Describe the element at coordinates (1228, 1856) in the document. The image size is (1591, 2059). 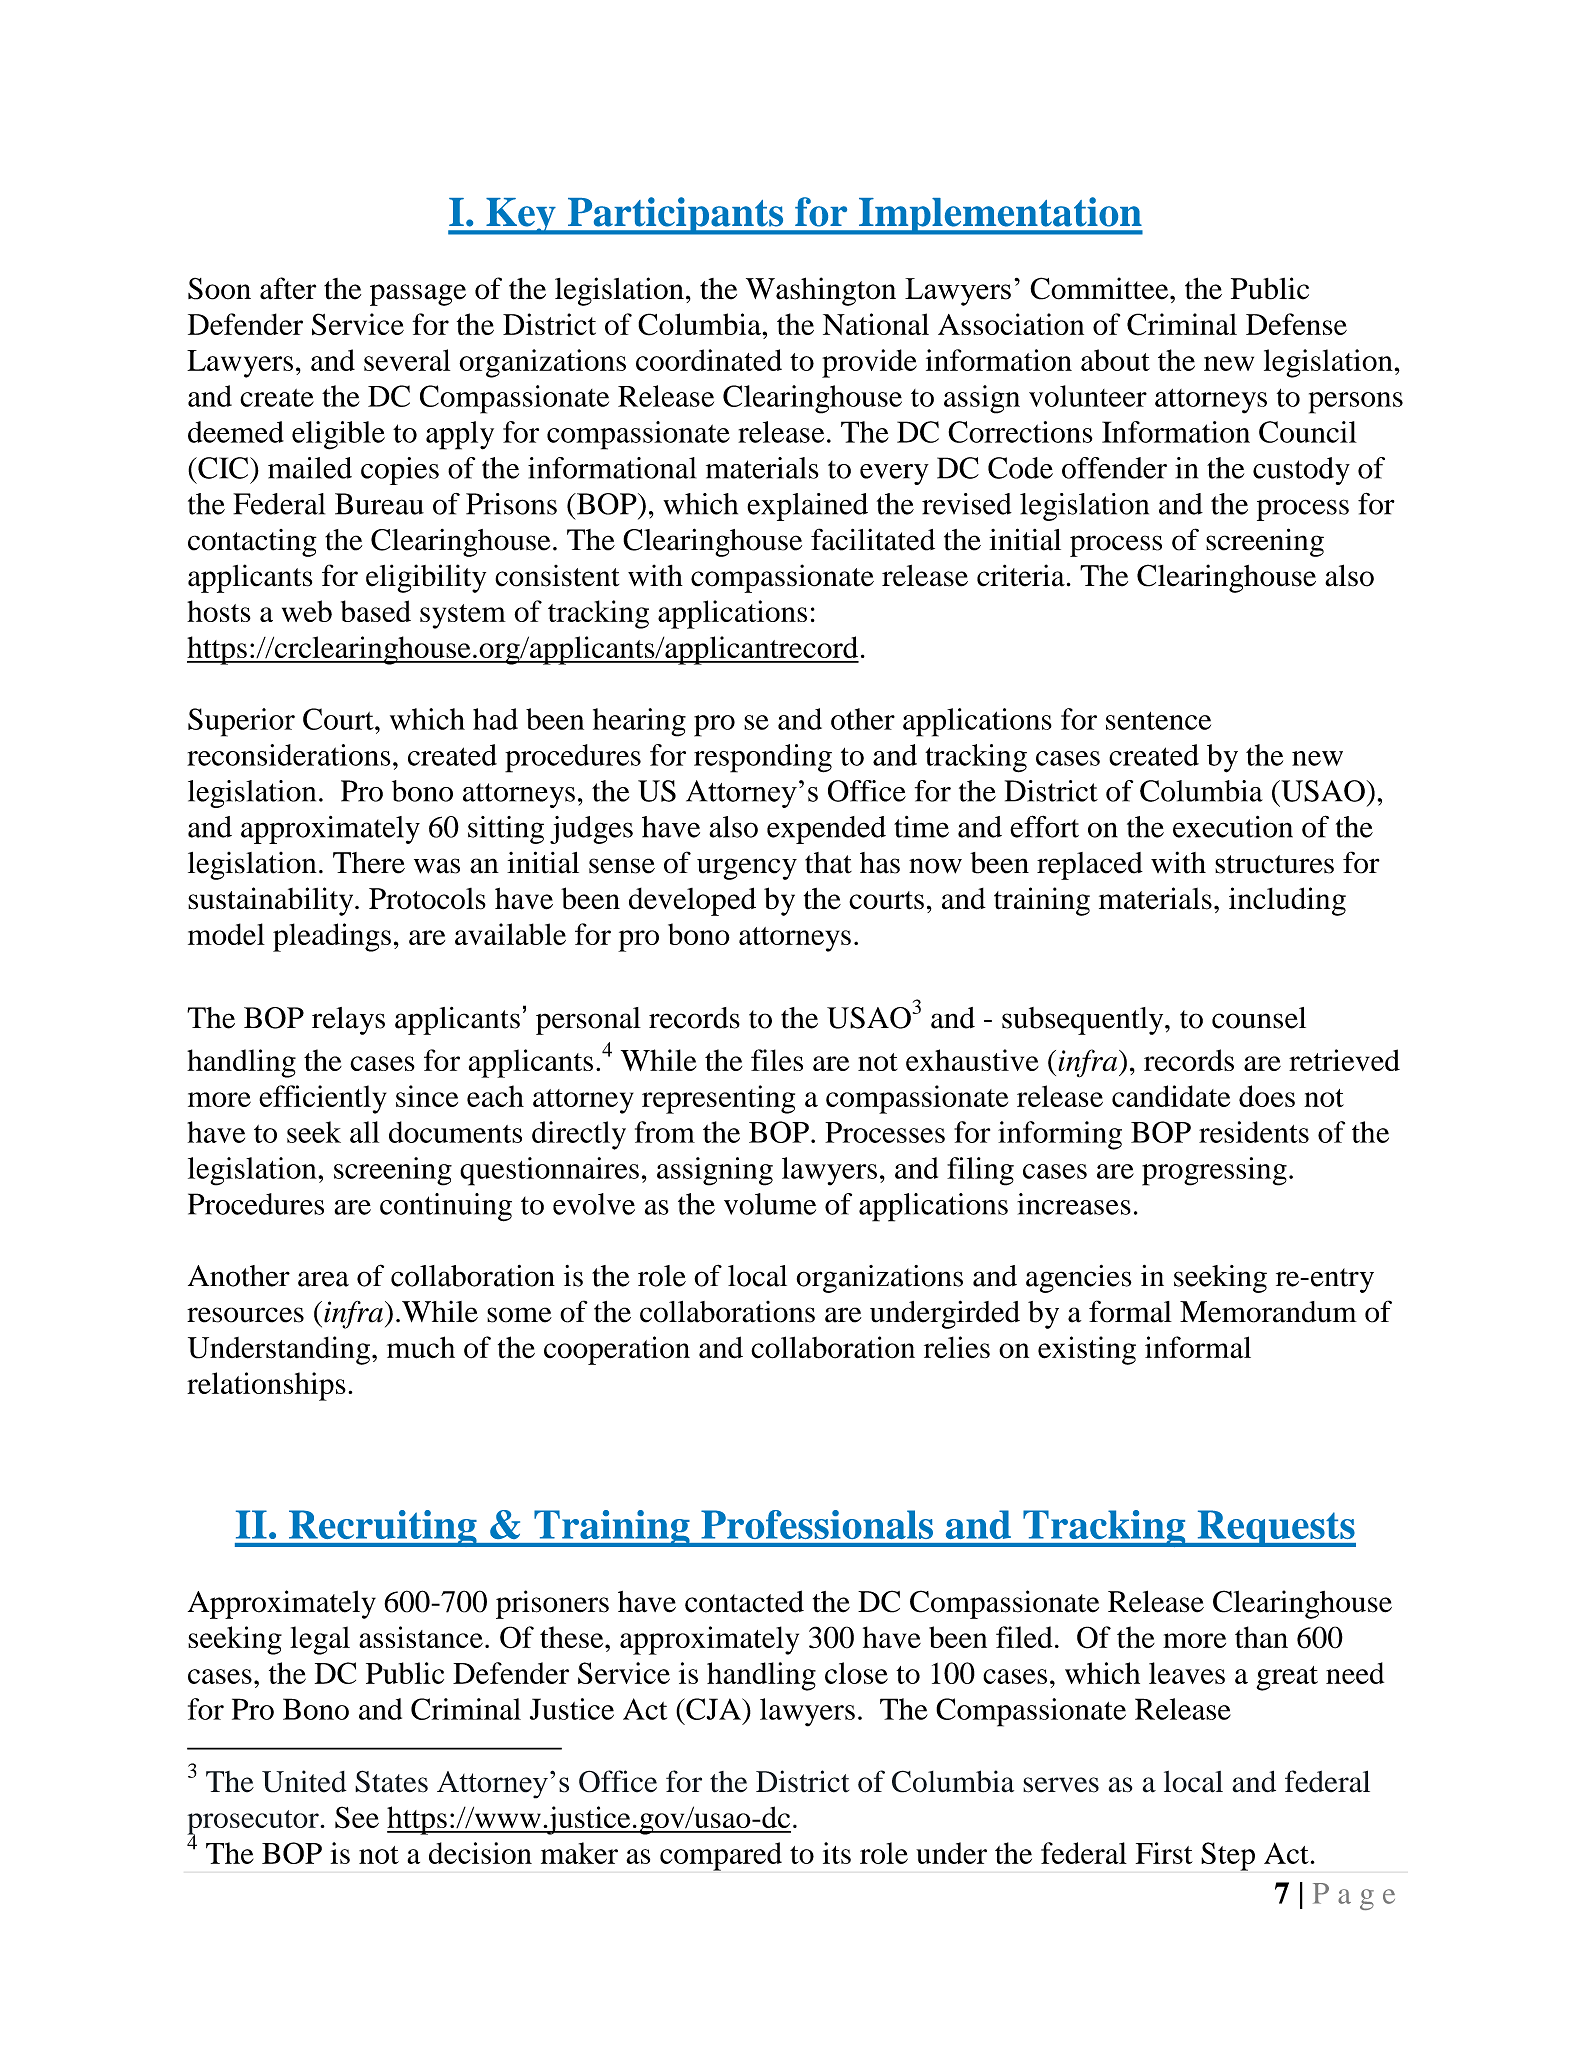
I see `Step` at that location.
